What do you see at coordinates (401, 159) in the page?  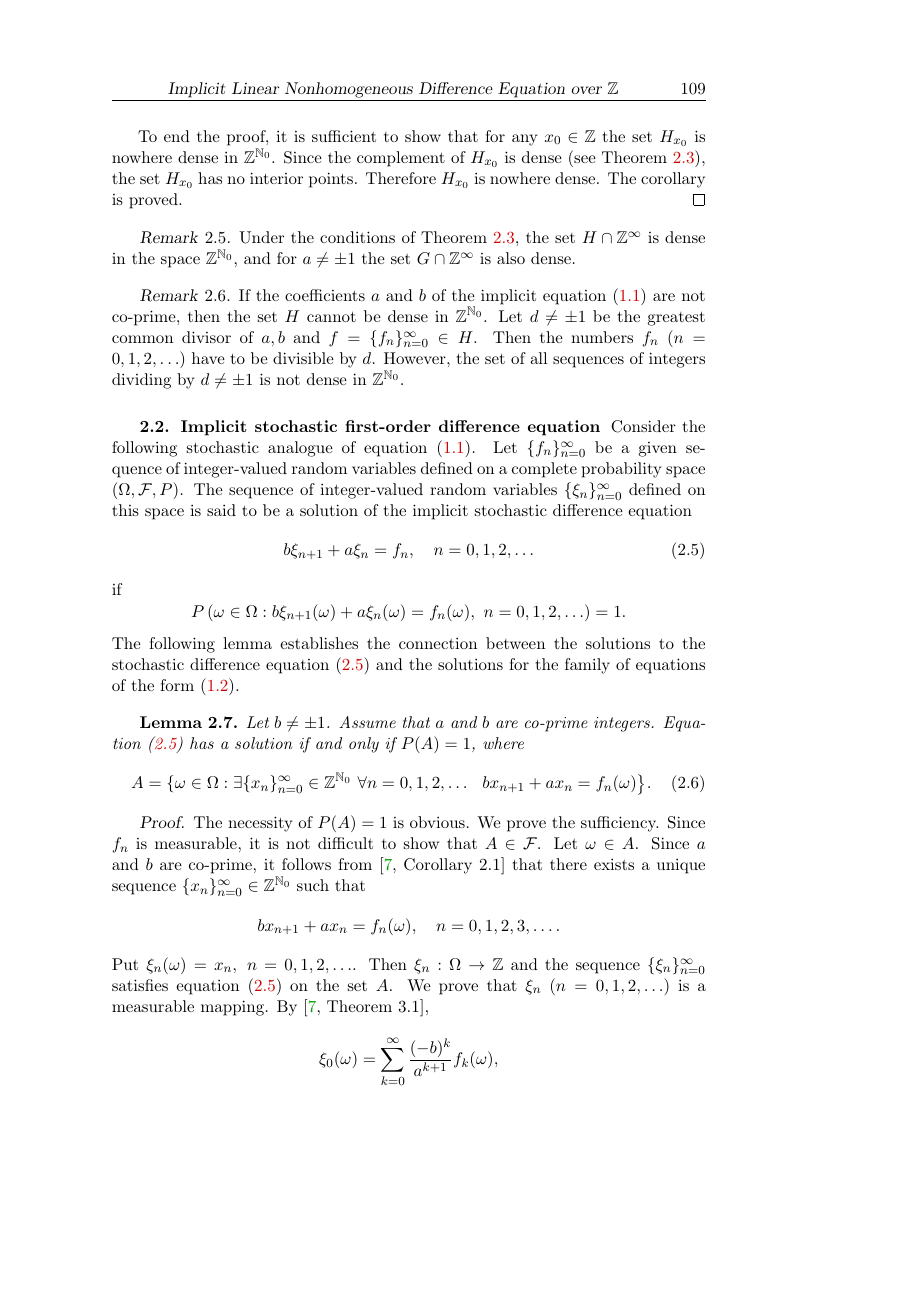 I see `complement` at bounding box center [401, 159].
